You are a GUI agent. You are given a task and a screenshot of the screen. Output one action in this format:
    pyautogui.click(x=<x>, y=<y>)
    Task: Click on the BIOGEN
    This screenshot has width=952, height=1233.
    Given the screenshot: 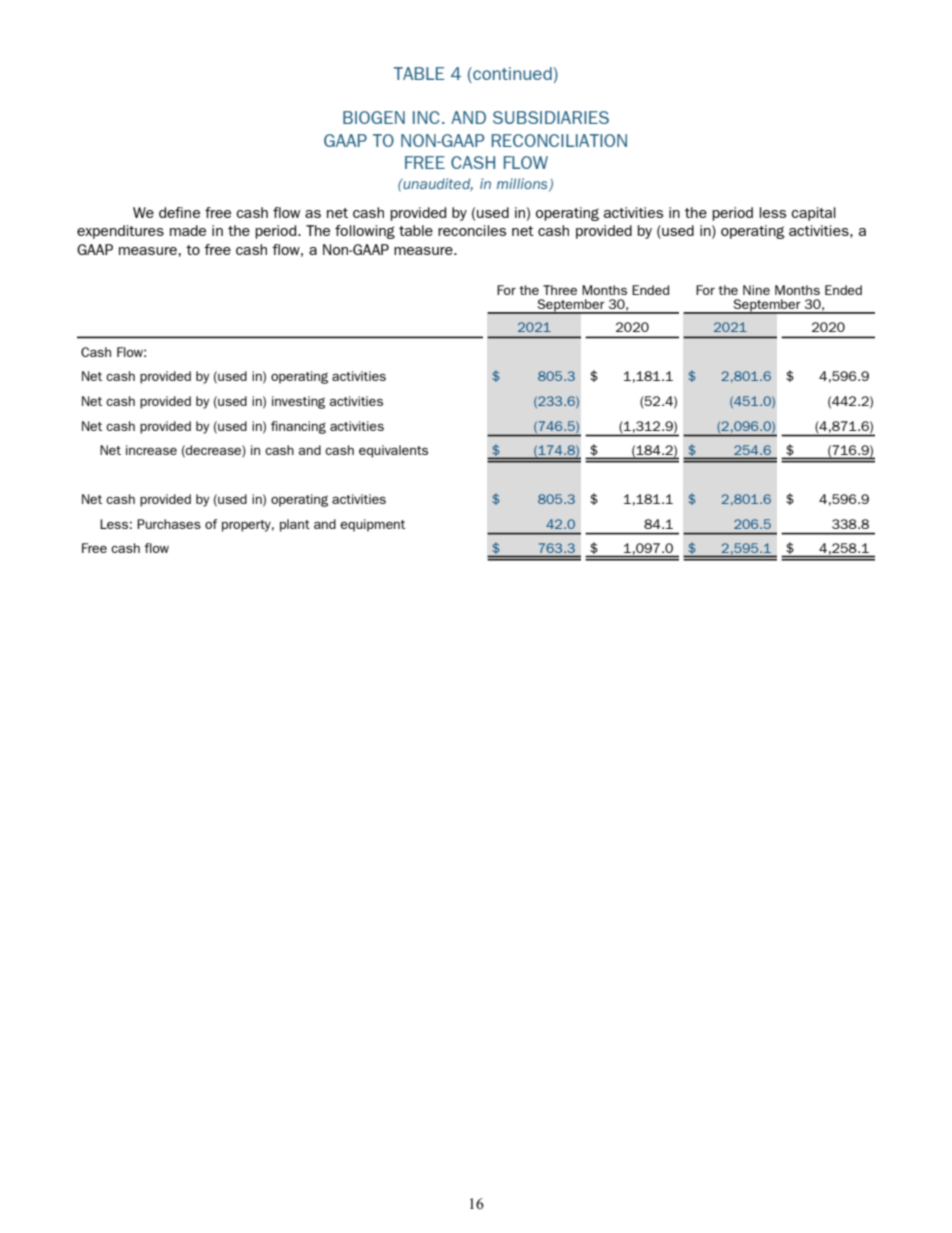 What is the action you would take?
    pyautogui.click(x=374, y=117)
